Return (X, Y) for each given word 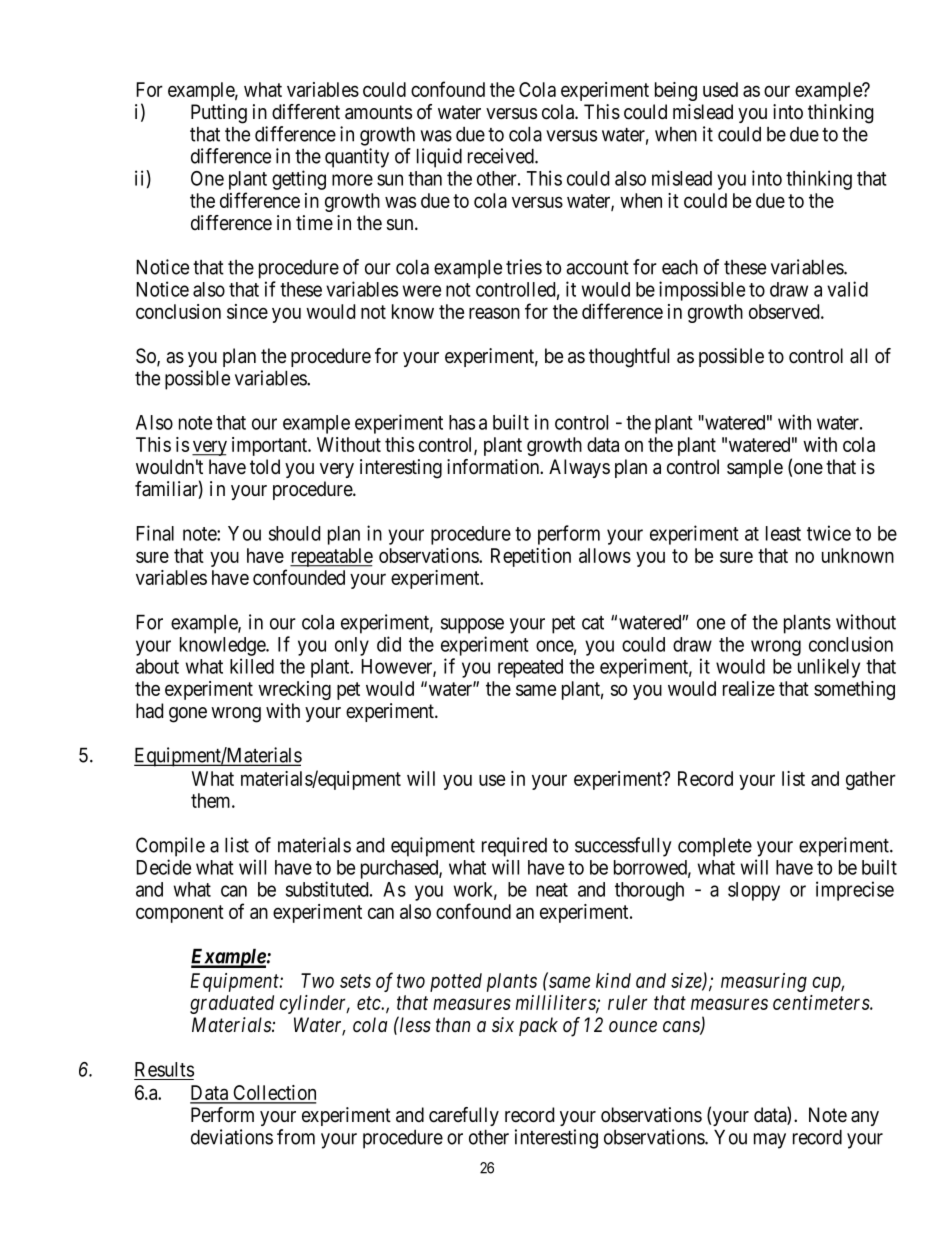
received (502, 156)
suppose (472, 626)
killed (252, 666)
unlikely (829, 668)
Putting (219, 114)
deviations (232, 1137)
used (720, 89)
